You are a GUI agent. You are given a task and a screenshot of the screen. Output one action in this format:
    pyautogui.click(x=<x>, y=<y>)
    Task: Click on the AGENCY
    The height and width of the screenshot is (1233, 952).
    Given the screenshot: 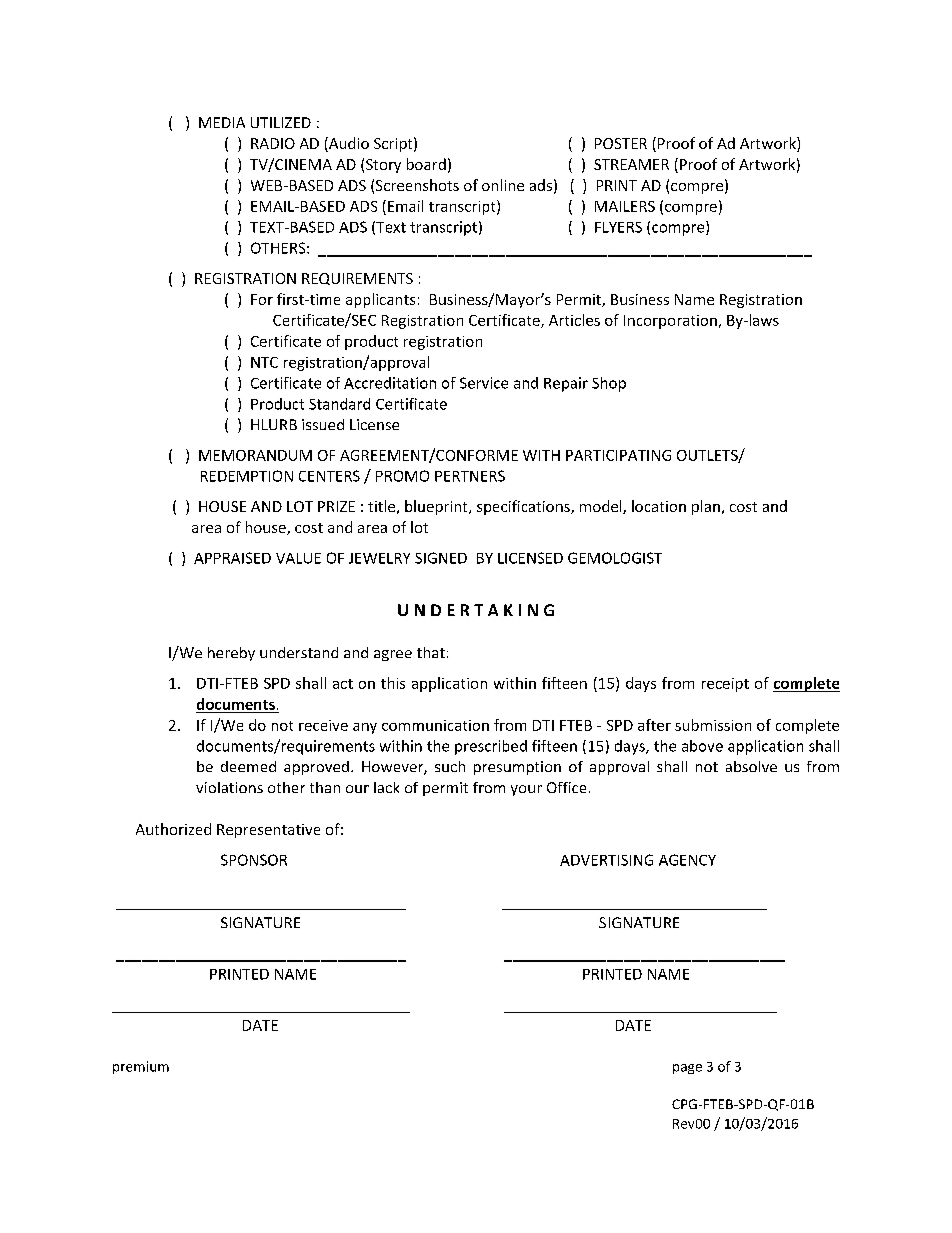 What is the action you would take?
    pyautogui.click(x=687, y=860)
